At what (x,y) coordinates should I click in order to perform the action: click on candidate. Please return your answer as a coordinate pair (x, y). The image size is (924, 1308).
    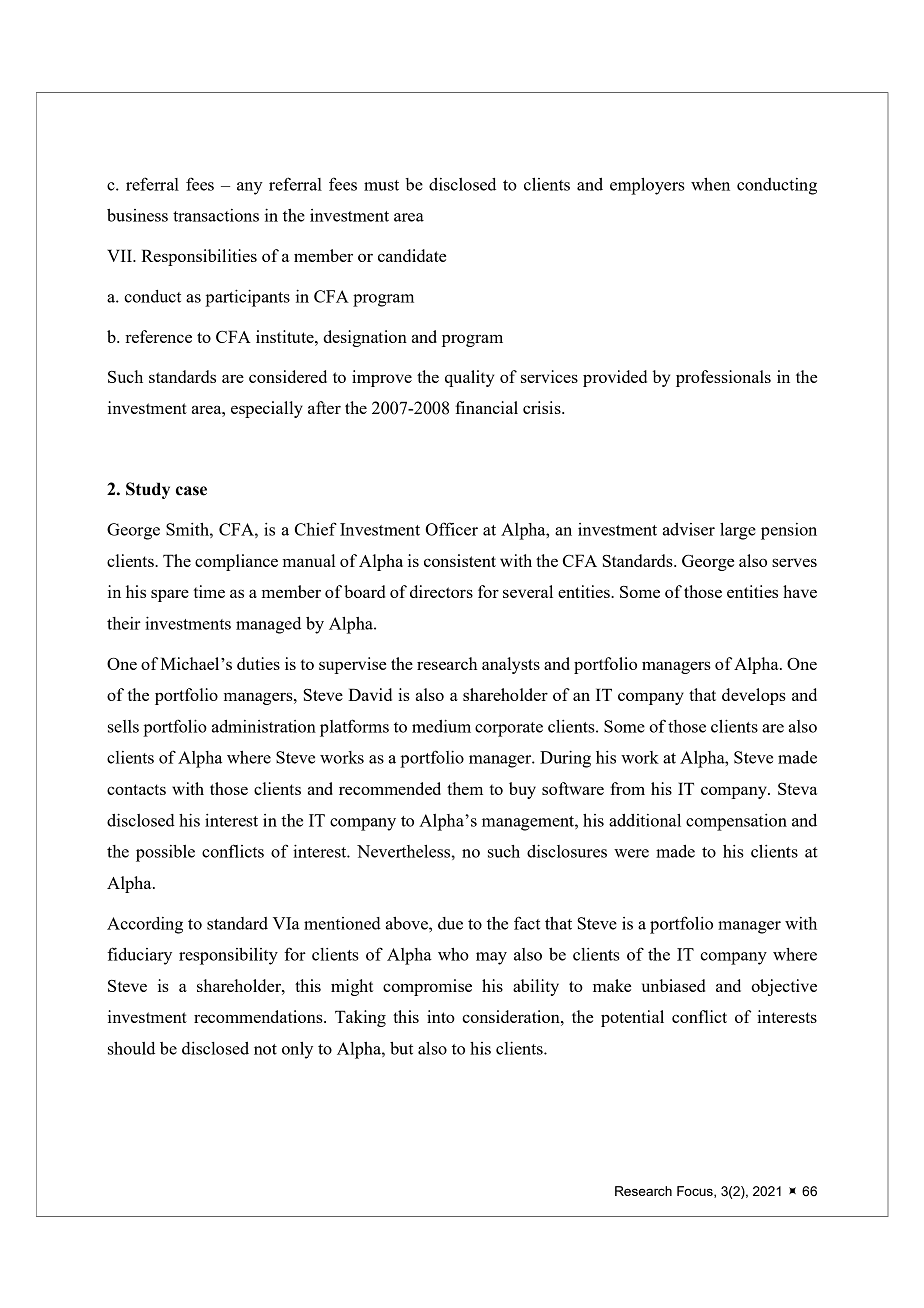
    Looking at the image, I should click on (412, 255).
